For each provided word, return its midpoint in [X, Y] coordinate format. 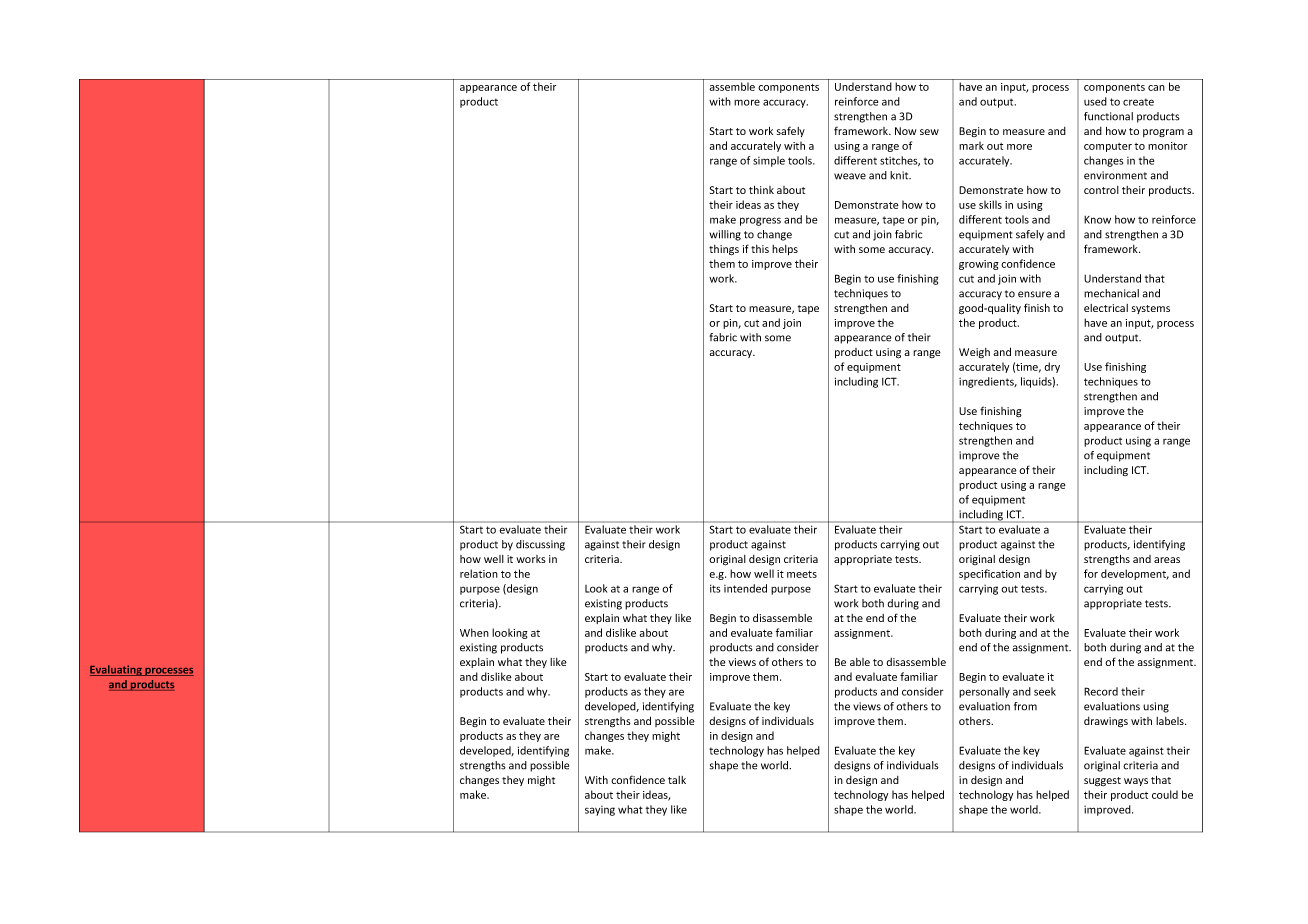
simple [769, 161]
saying [600, 811]
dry [1052, 367]
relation [479, 573]
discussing [540, 545]
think [761, 190]
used [1095, 101]
